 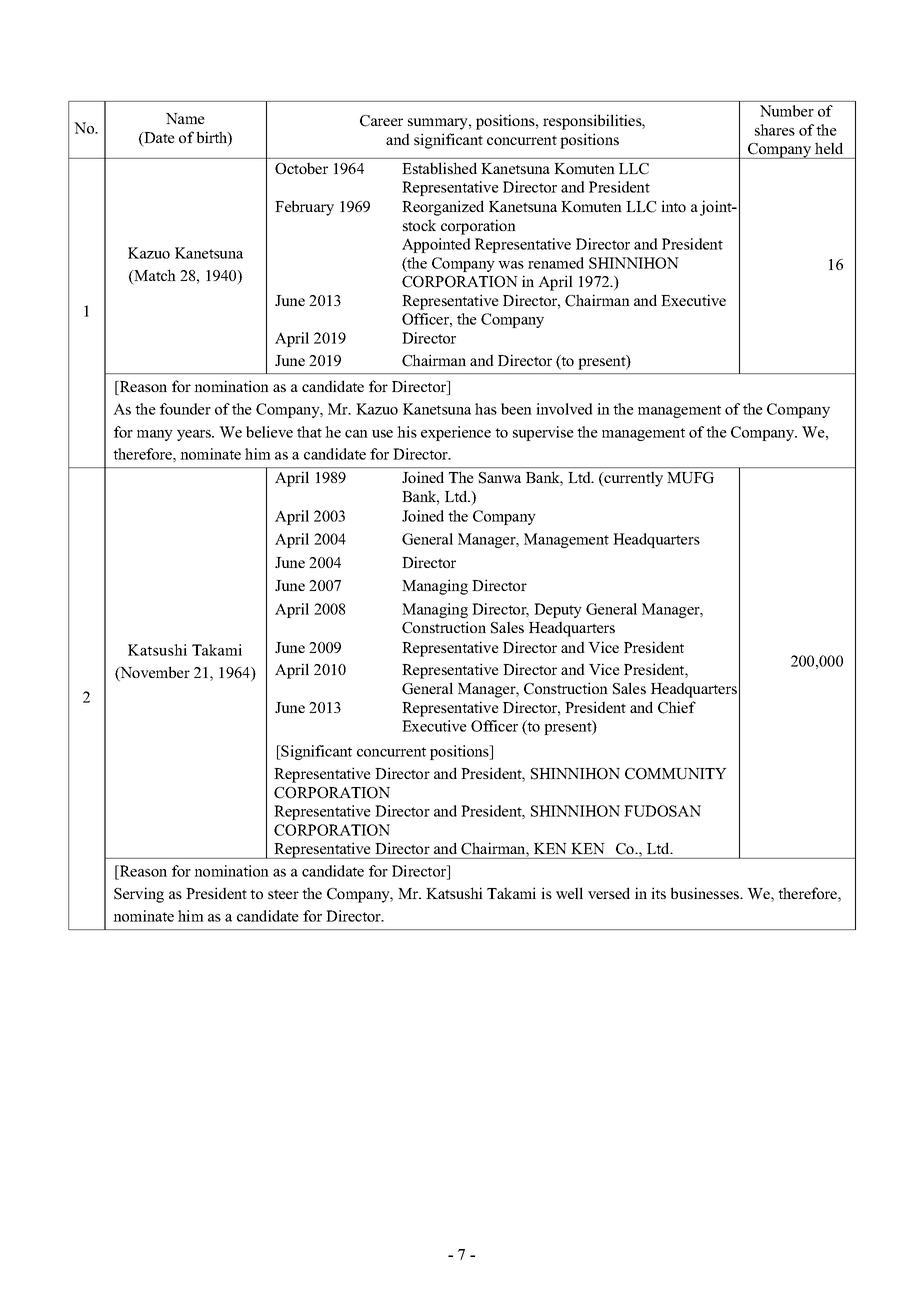 What do you see at coordinates (195, 435) in the screenshot?
I see `years` at bounding box center [195, 435].
